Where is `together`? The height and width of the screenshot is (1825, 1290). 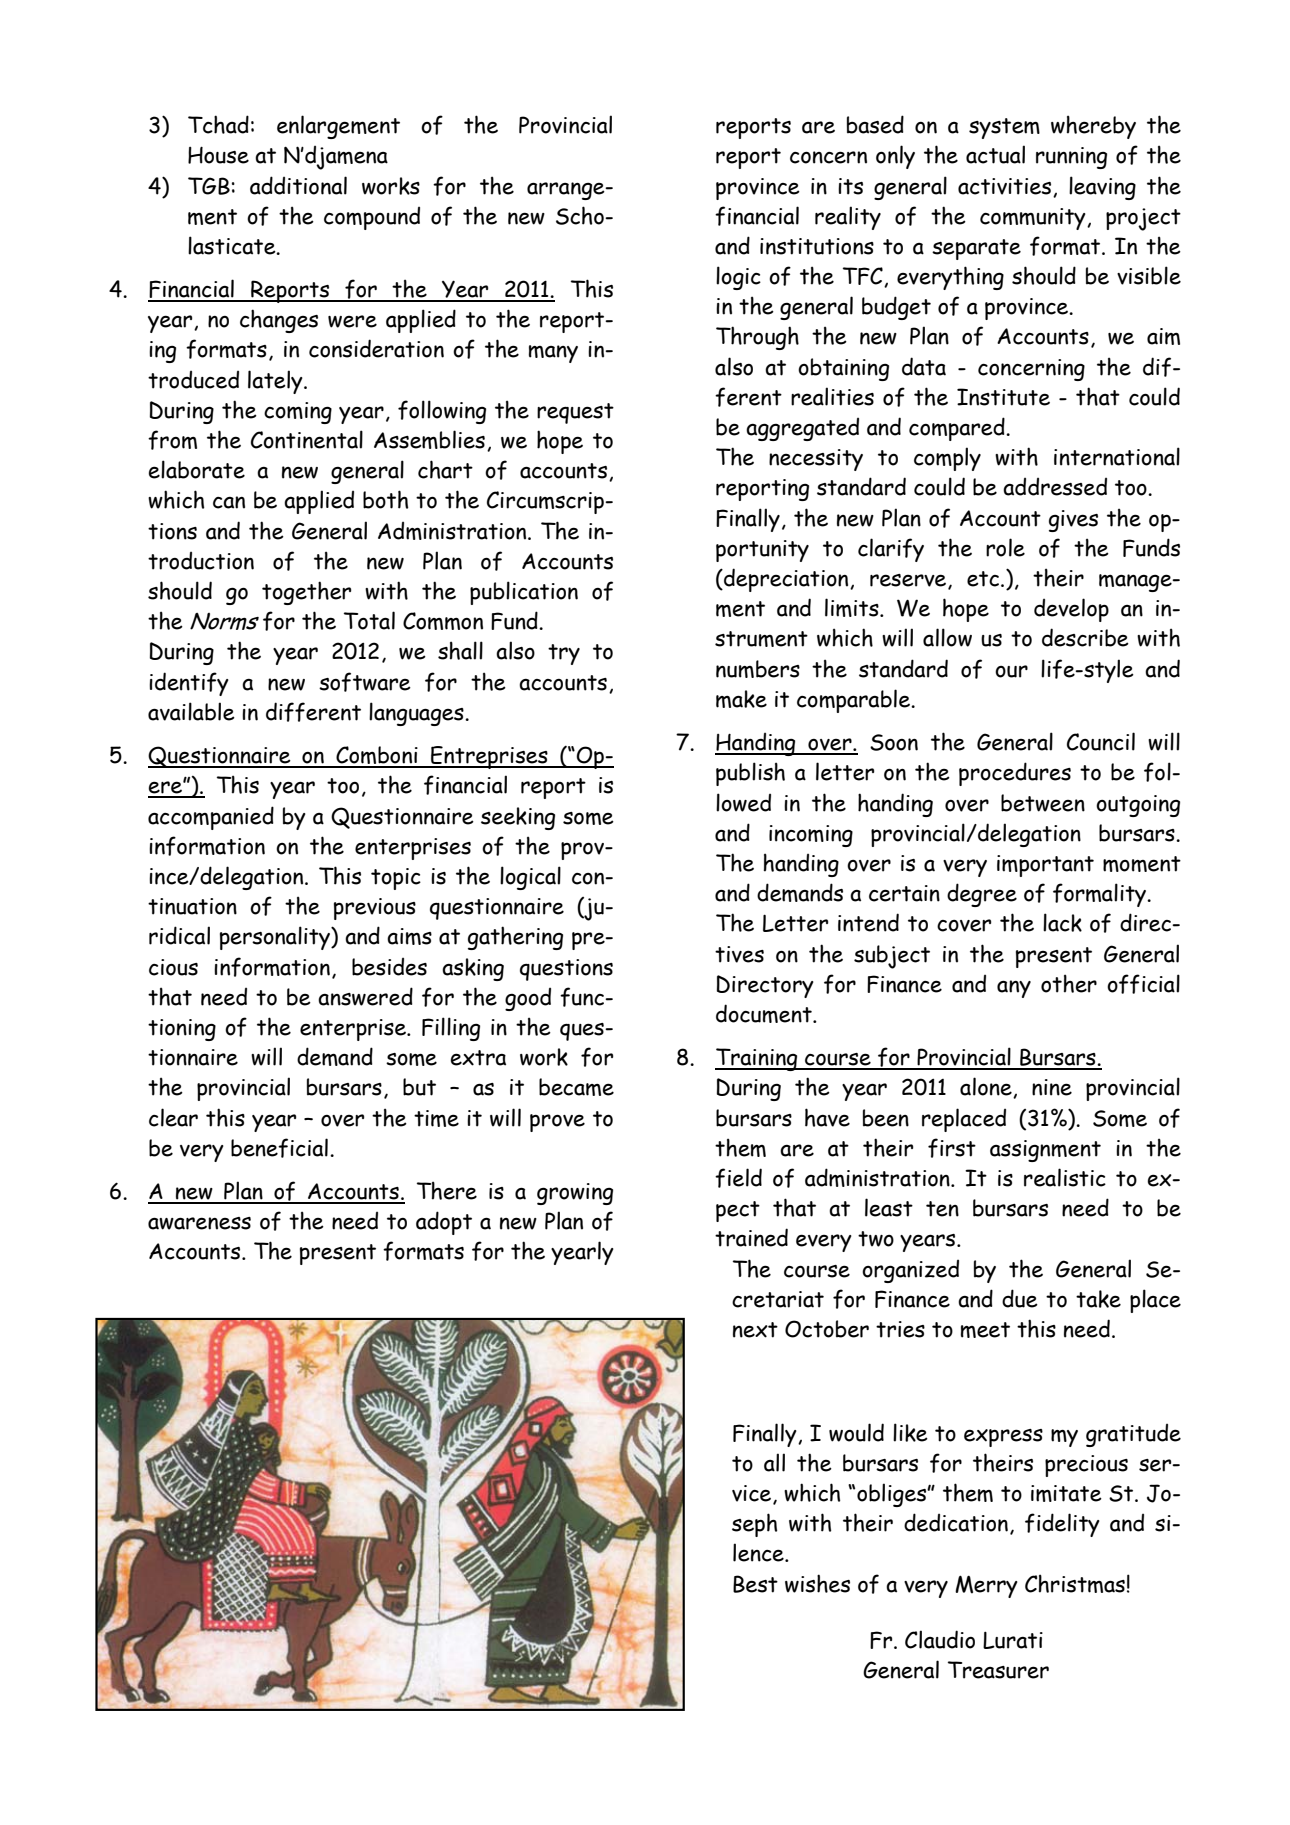 together is located at coordinates (306, 593).
